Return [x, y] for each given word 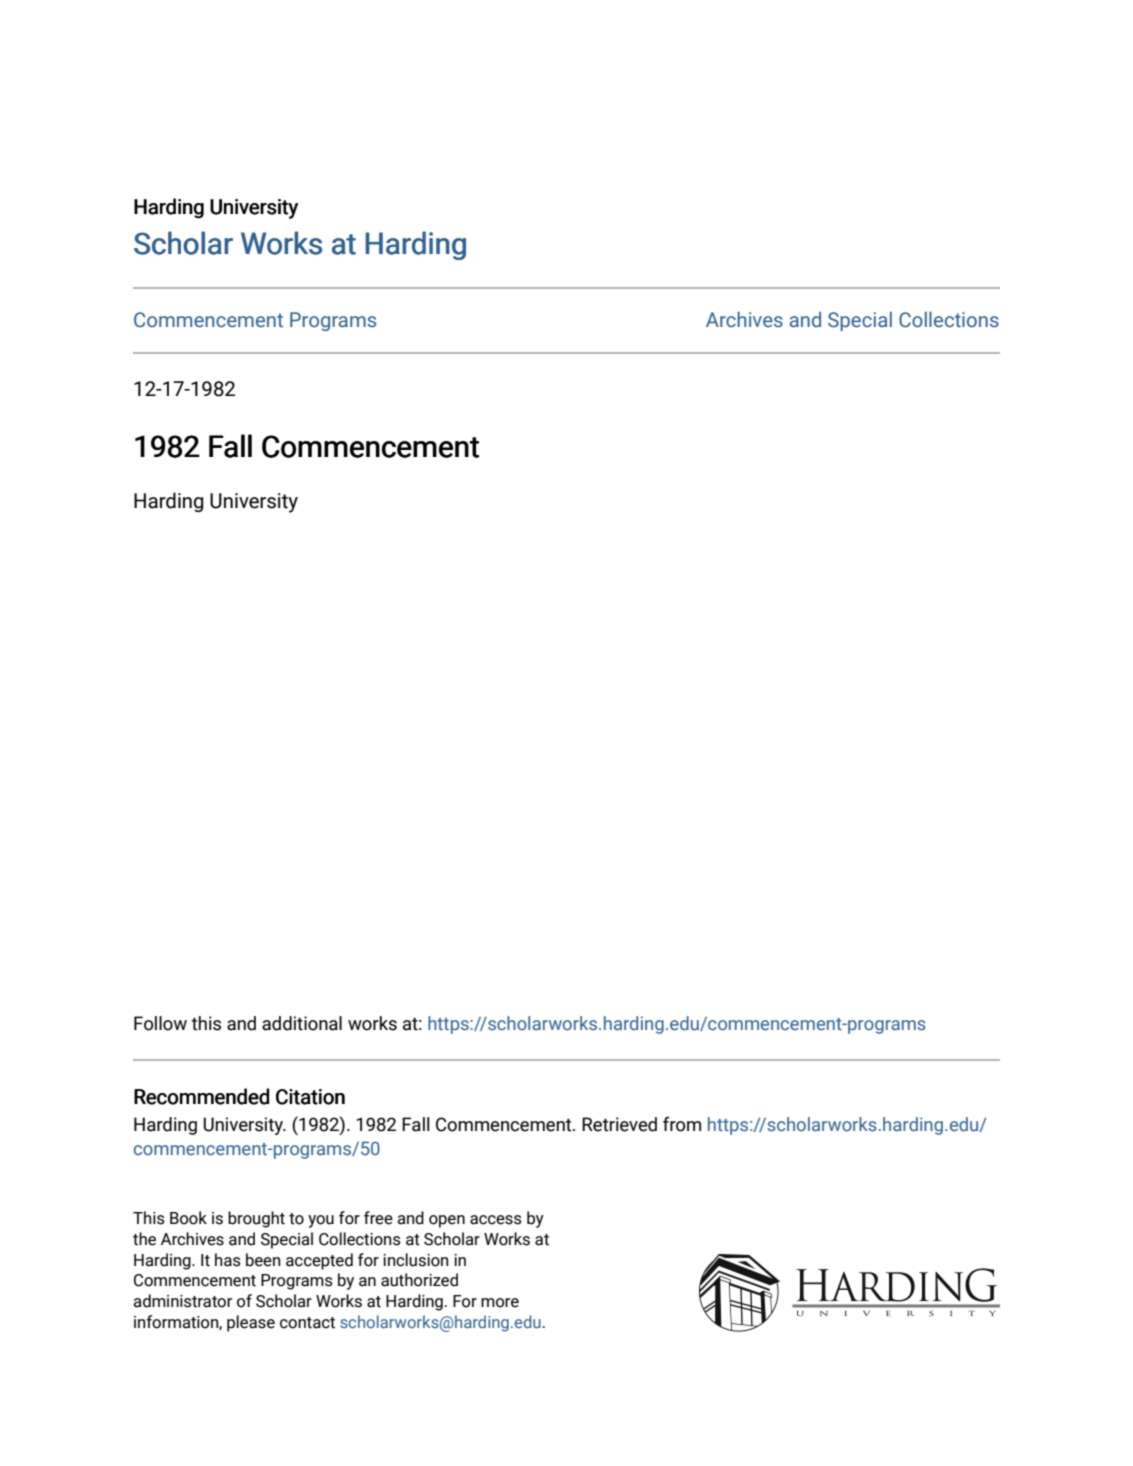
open [447, 1221]
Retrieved [619, 1124]
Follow [160, 1023]
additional [302, 1023]
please [251, 1323]
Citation [310, 1097]
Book [188, 1218]
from [682, 1124]
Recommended [201, 1096]
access [496, 1220]
